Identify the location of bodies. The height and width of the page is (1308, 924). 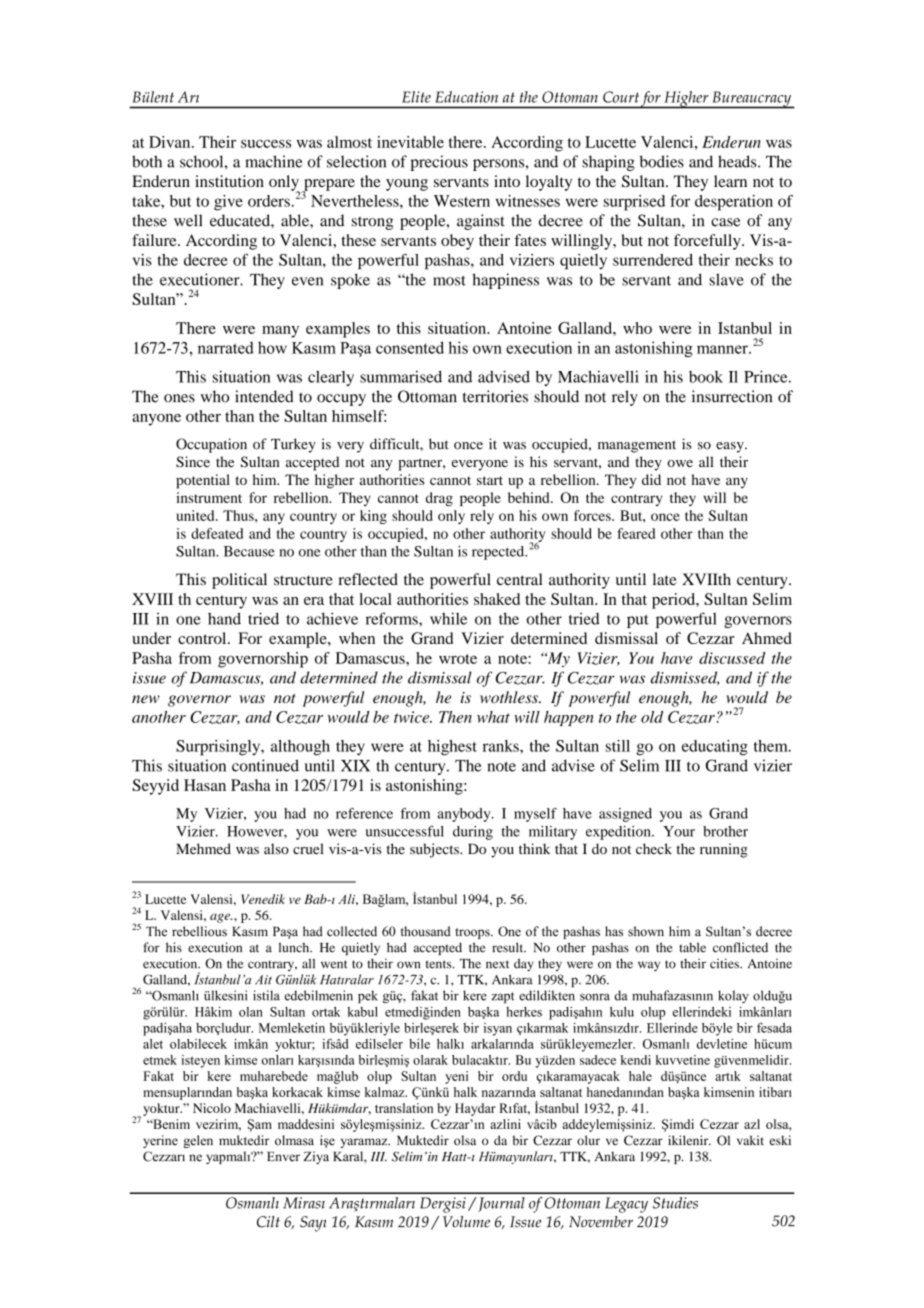
(662, 161).
